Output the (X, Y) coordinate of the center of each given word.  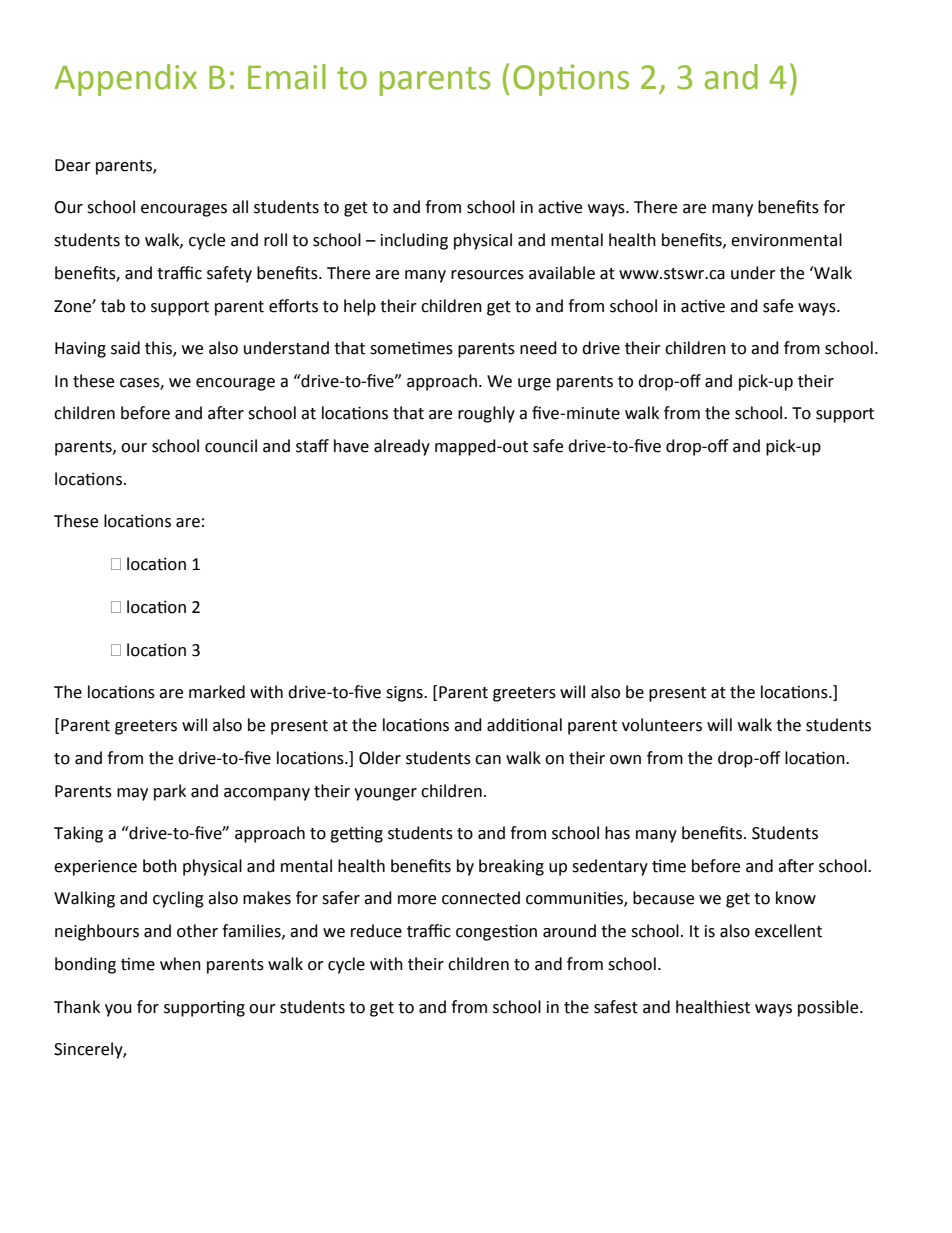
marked (217, 692)
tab (113, 306)
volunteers (662, 725)
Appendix (126, 80)
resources (487, 275)
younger (385, 794)
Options (571, 80)
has (617, 833)
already (402, 447)
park (170, 792)
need (538, 348)
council (231, 446)
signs (405, 694)
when (180, 964)
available (562, 273)
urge (534, 384)
